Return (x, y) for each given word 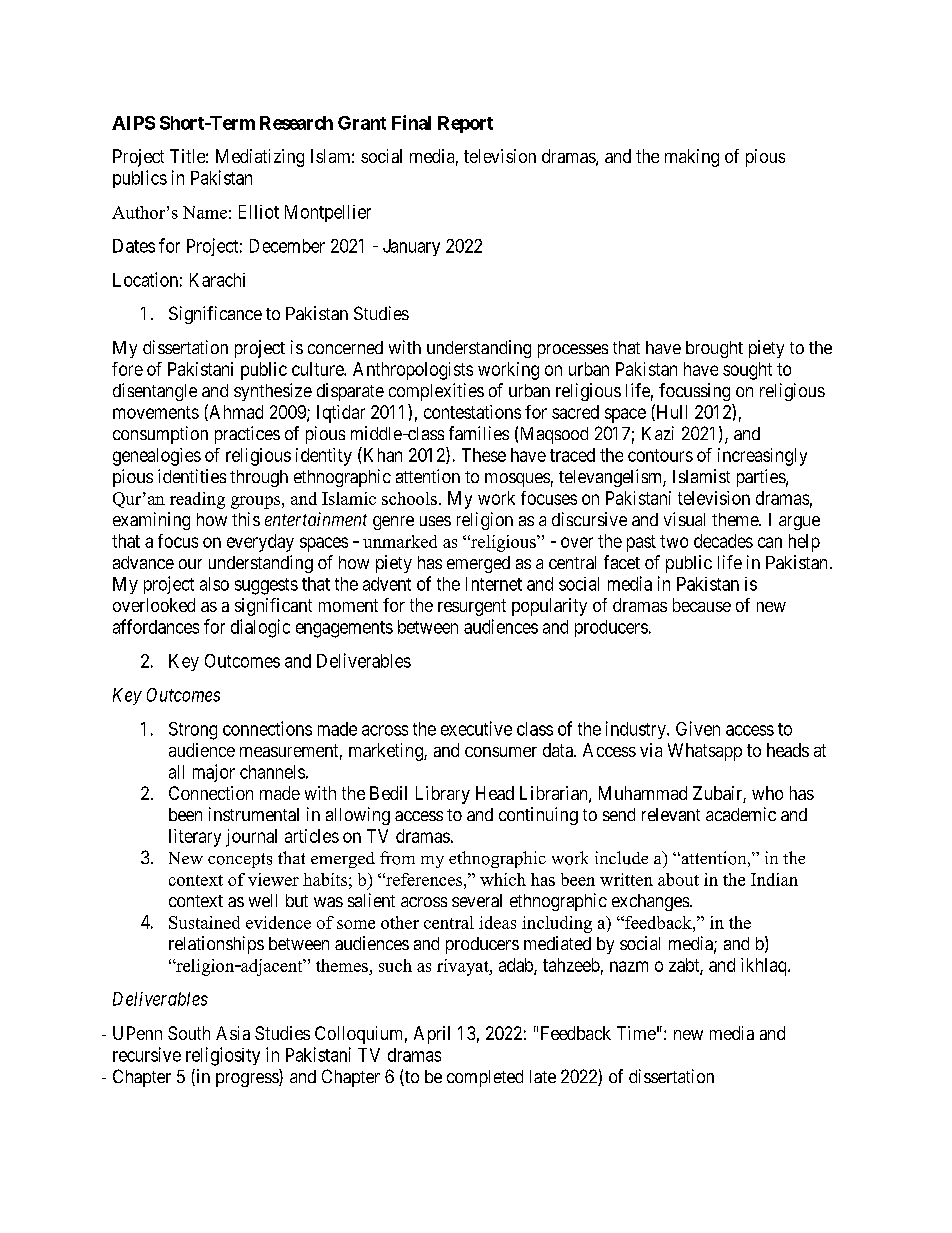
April (432, 1035)
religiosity (223, 1056)
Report (465, 124)
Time (636, 1033)
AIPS (133, 123)
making (692, 158)
